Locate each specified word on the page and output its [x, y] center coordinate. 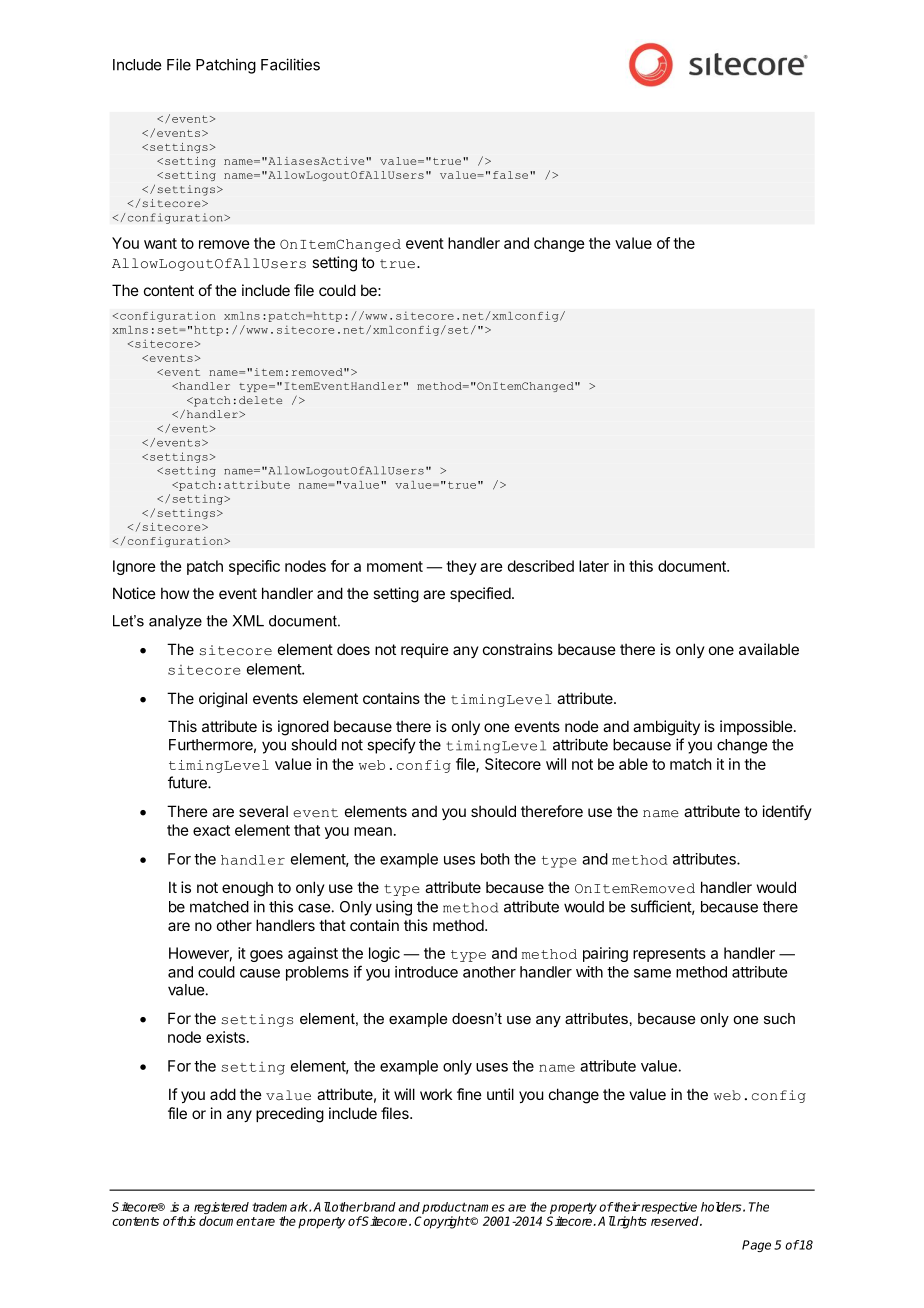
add [223, 1094]
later [594, 566]
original [223, 700]
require [425, 650]
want [160, 243]
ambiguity [666, 728]
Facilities [290, 64]
